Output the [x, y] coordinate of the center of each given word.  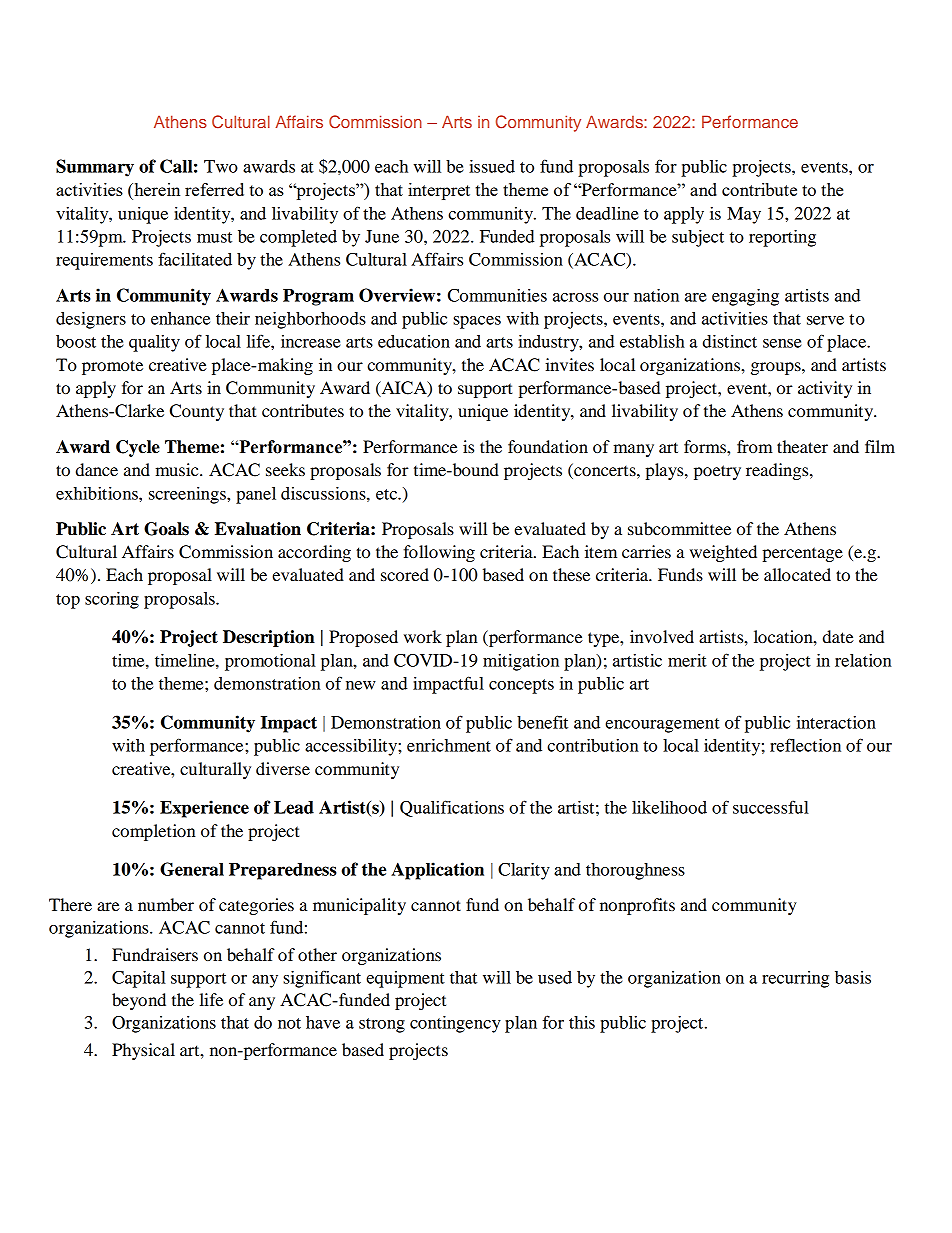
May [744, 215]
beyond [139, 1001]
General [192, 869]
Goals [166, 529]
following [439, 553]
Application [437, 871]
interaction [836, 722]
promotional [270, 662]
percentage [802, 554]
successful [771, 807]
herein [156, 189]
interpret [439, 191]
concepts [521, 686]
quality [154, 343]
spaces [477, 322]
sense [782, 343]
